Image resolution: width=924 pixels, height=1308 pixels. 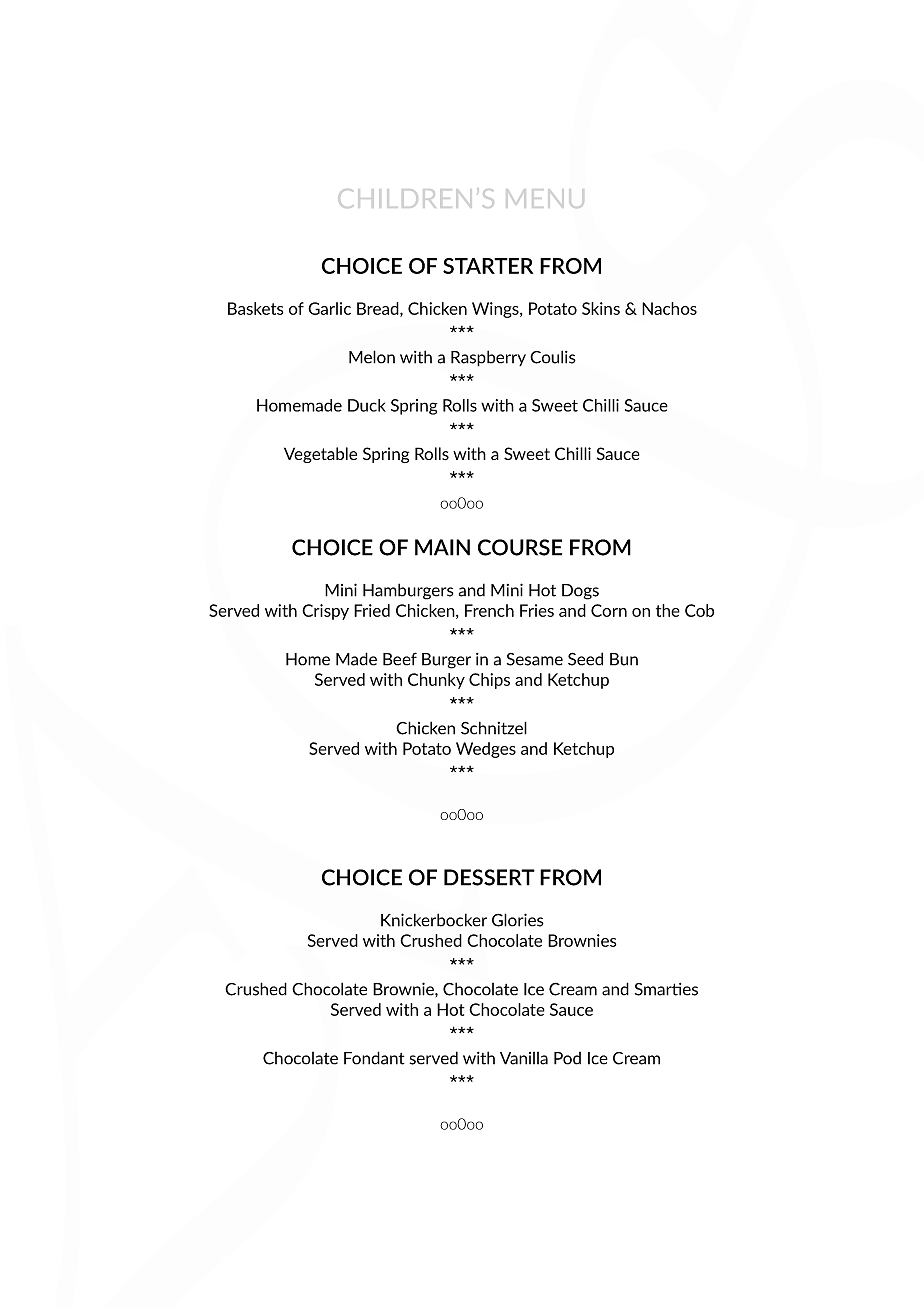 What do you see at coordinates (372, 610) in the document?
I see `Fried` at bounding box center [372, 610].
